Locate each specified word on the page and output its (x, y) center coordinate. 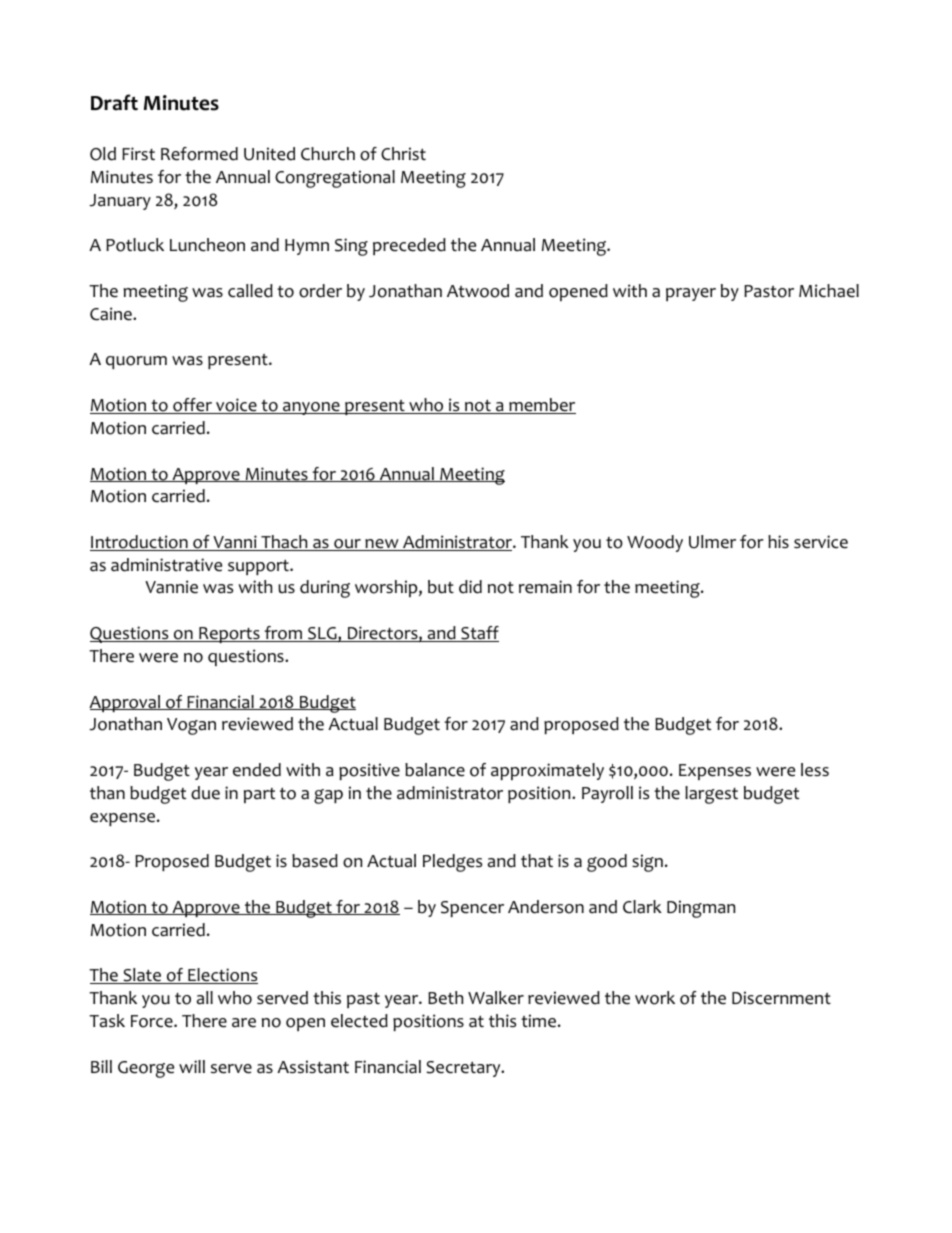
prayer (691, 294)
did (470, 587)
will (192, 1066)
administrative (166, 565)
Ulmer (712, 542)
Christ (403, 154)
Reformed (199, 154)
